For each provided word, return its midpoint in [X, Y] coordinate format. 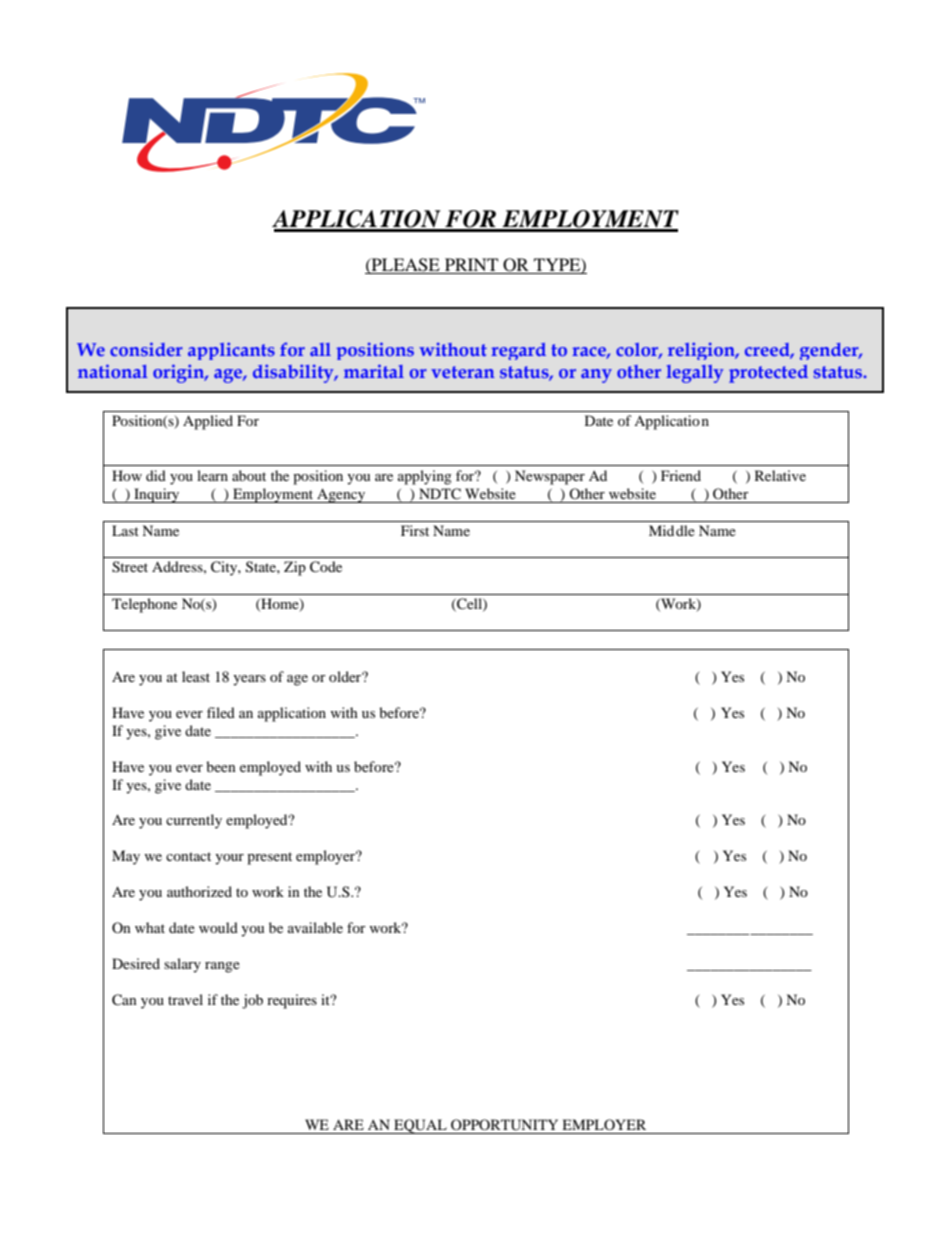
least [196, 676]
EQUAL [420, 1126]
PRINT [472, 266]
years [249, 680]
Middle [672, 530]
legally [694, 374]
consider [146, 349]
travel [185, 999]
